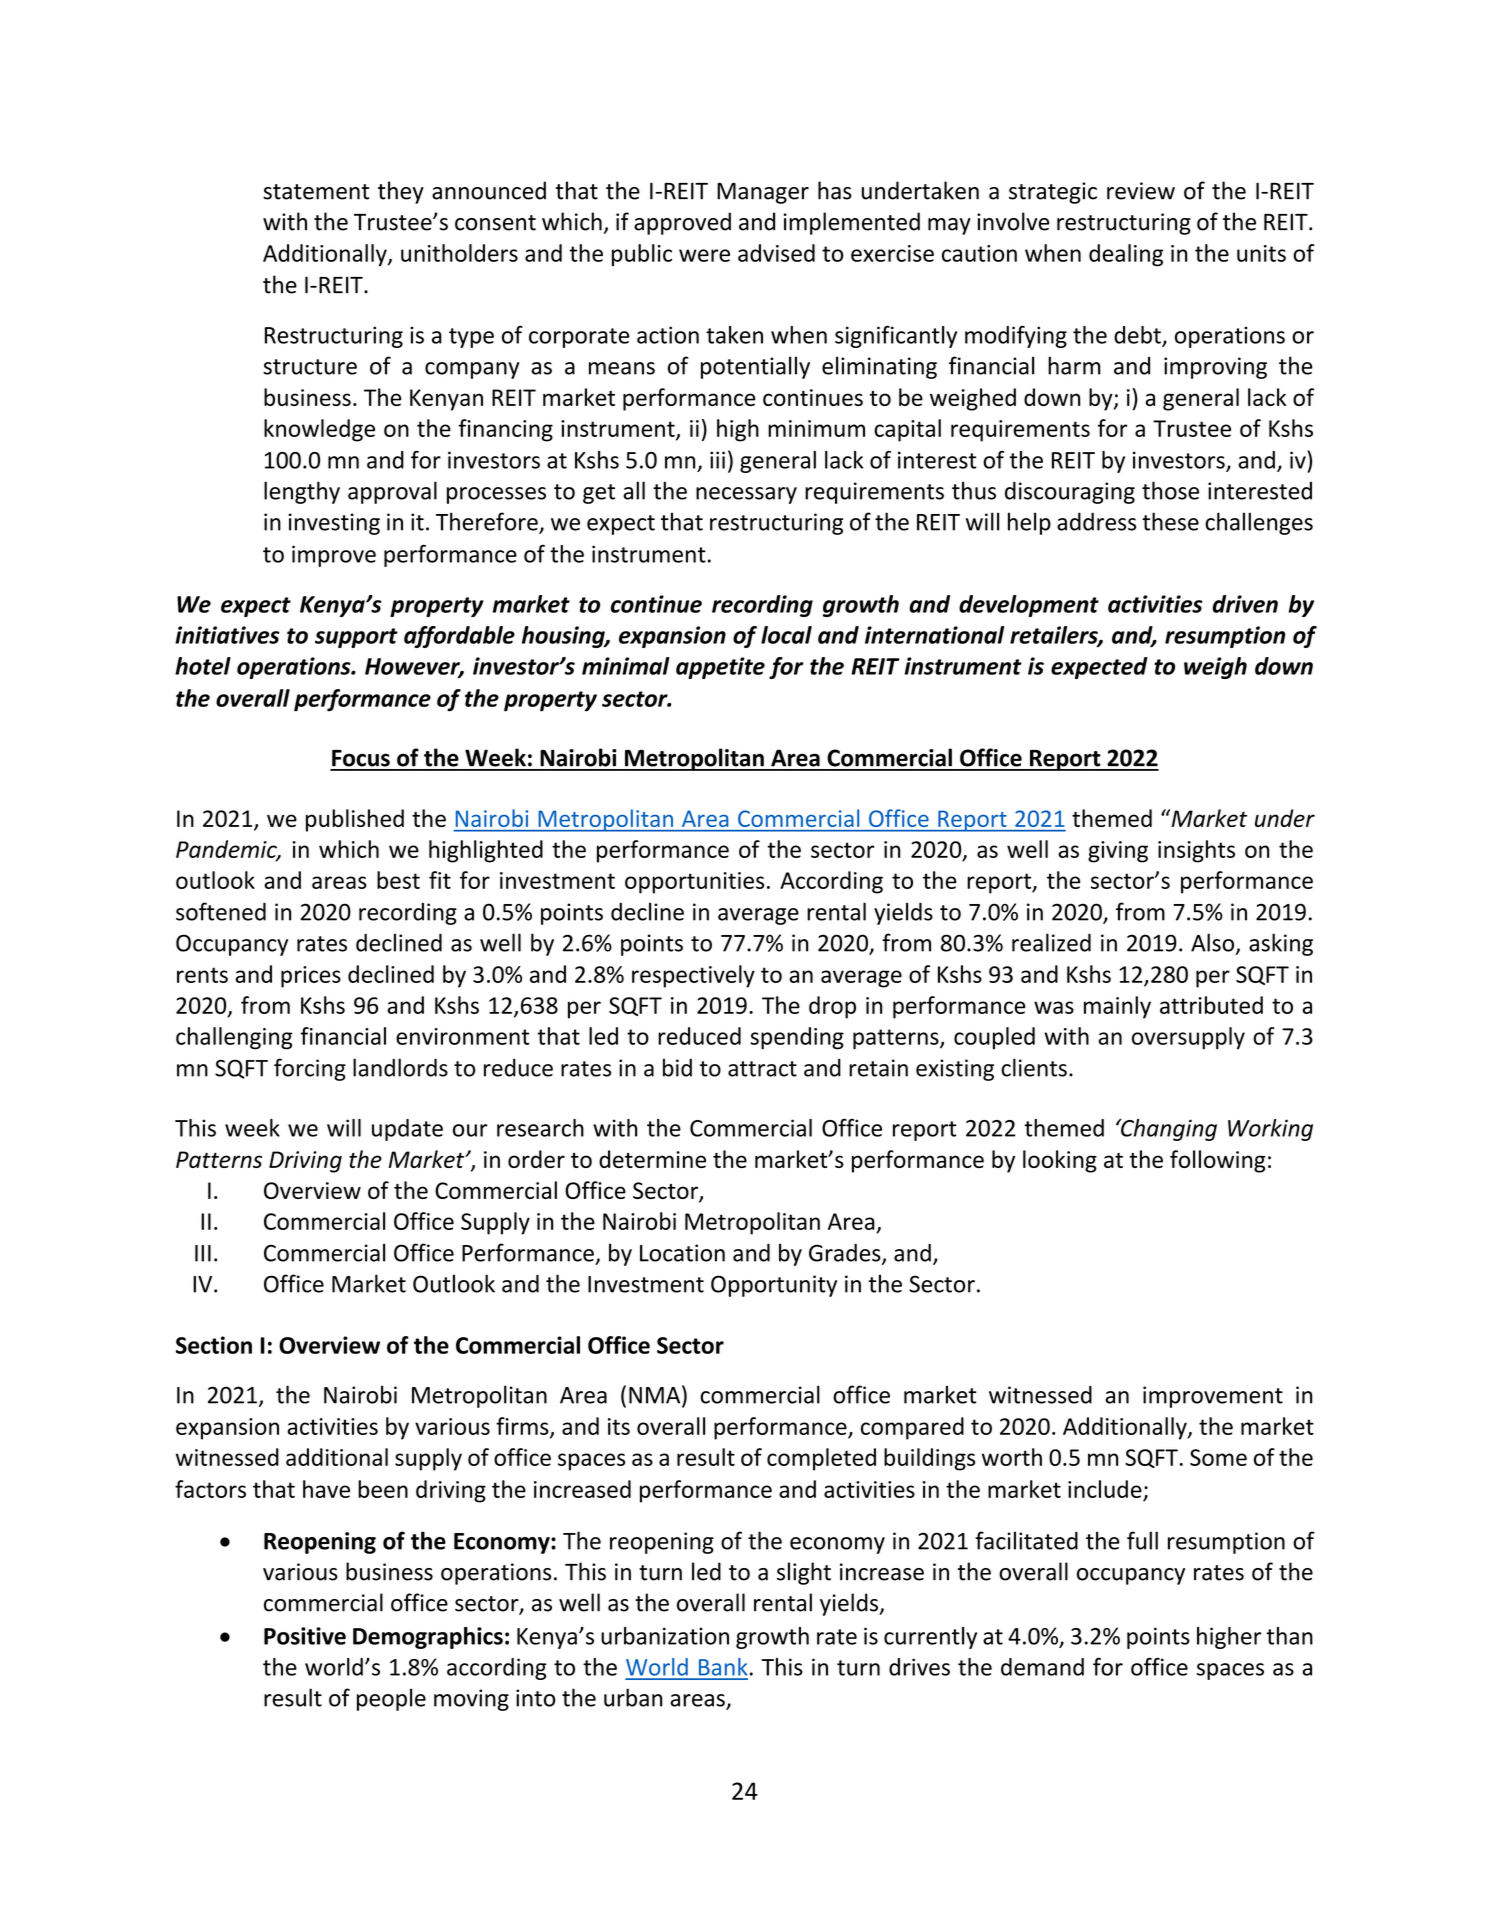  What do you see at coordinates (305, 1636) in the screenshot?
I see `Positive` at bounding box center [305, 1636].
